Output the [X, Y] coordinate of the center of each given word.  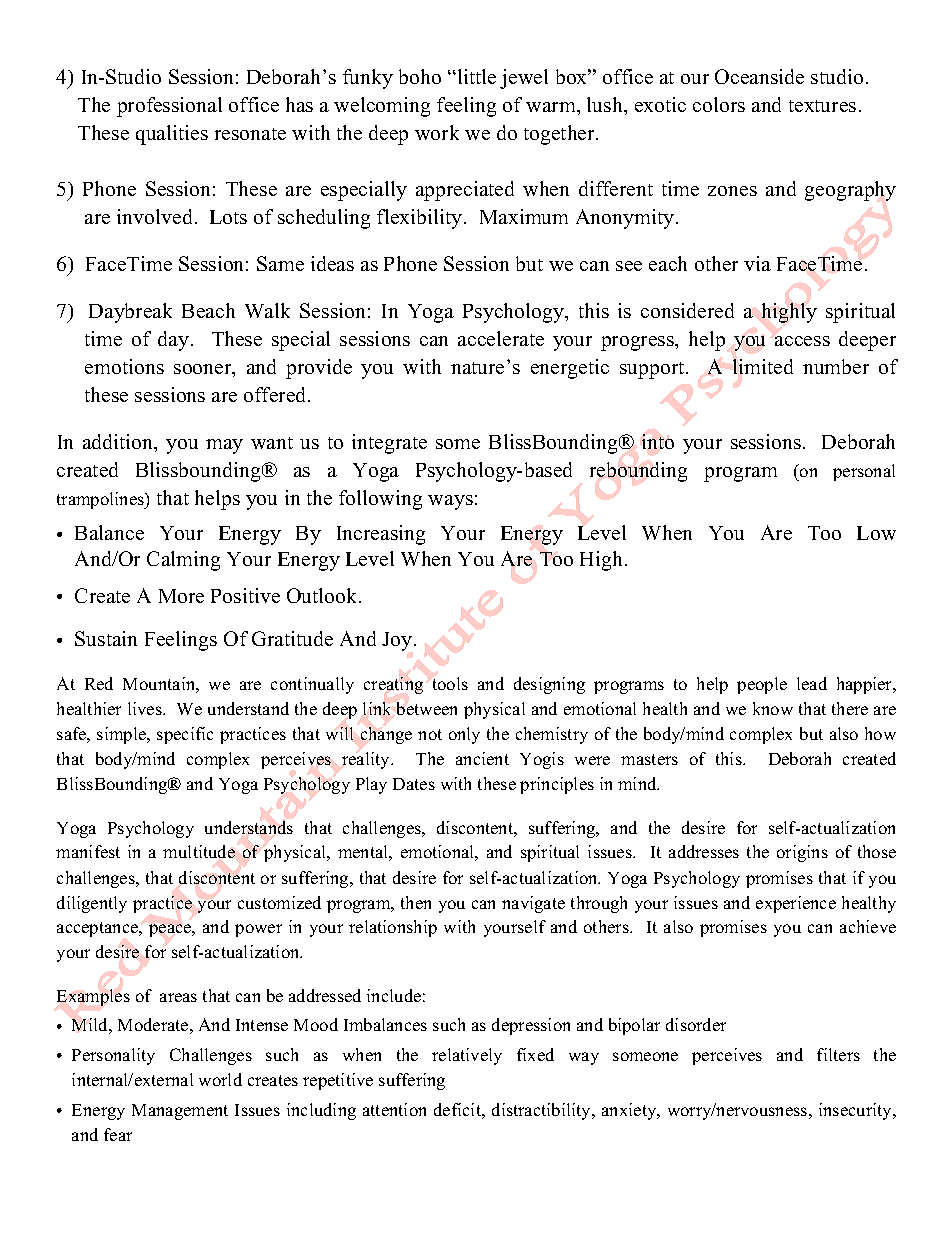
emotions [124, 366]
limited [763, 366]
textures [822, 106]
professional [169, 107]
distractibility [543, 1111]
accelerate [501, 338]
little [475, 76]
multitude [199, 851]
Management [180, 1112]
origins [802, 853]
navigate [533, 904]
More [181, 596]
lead [812, 683]
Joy [398, 641]
